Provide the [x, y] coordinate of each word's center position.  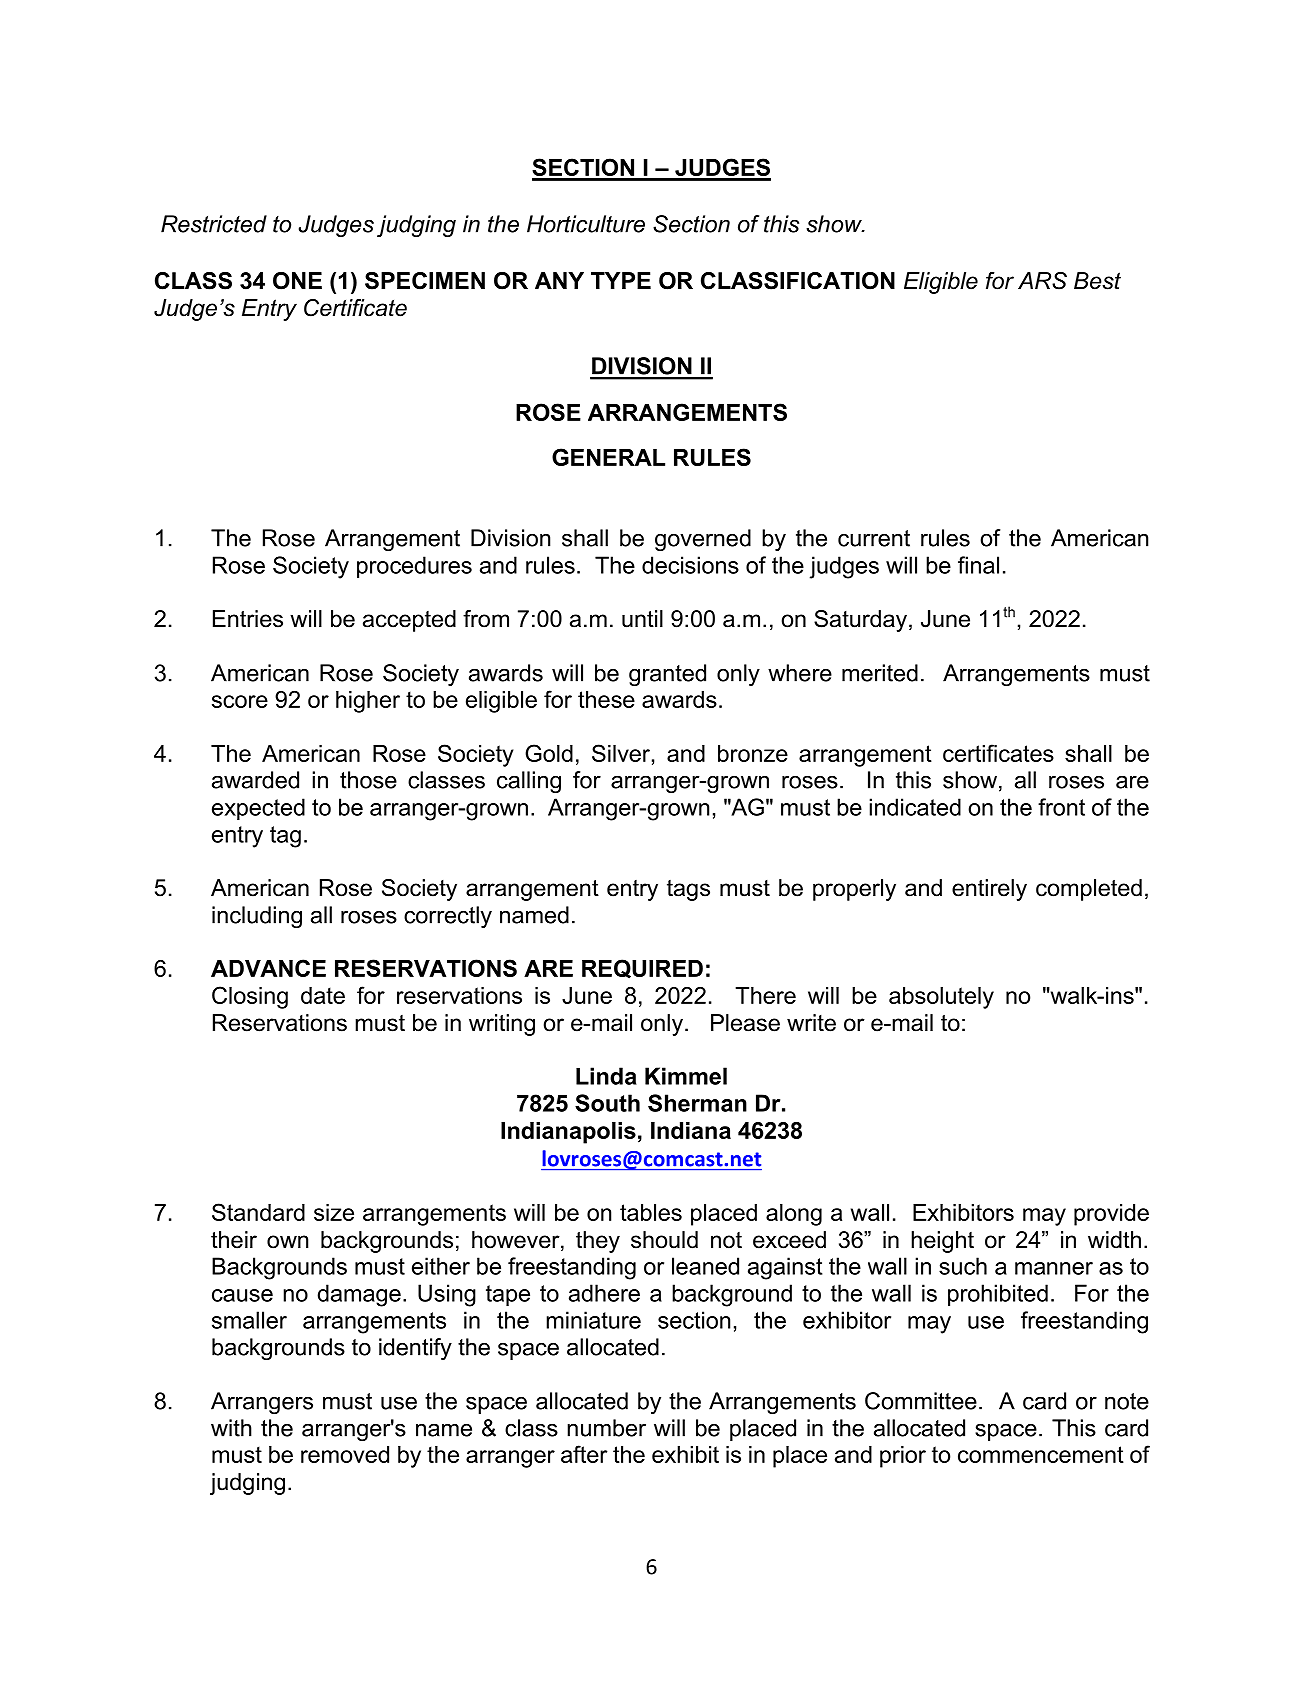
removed [345, 1454]
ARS [1042, 281]
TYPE [621, 280]
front [1061, 807]
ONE [297, 281]
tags [688, 890]
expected [258, 809]
